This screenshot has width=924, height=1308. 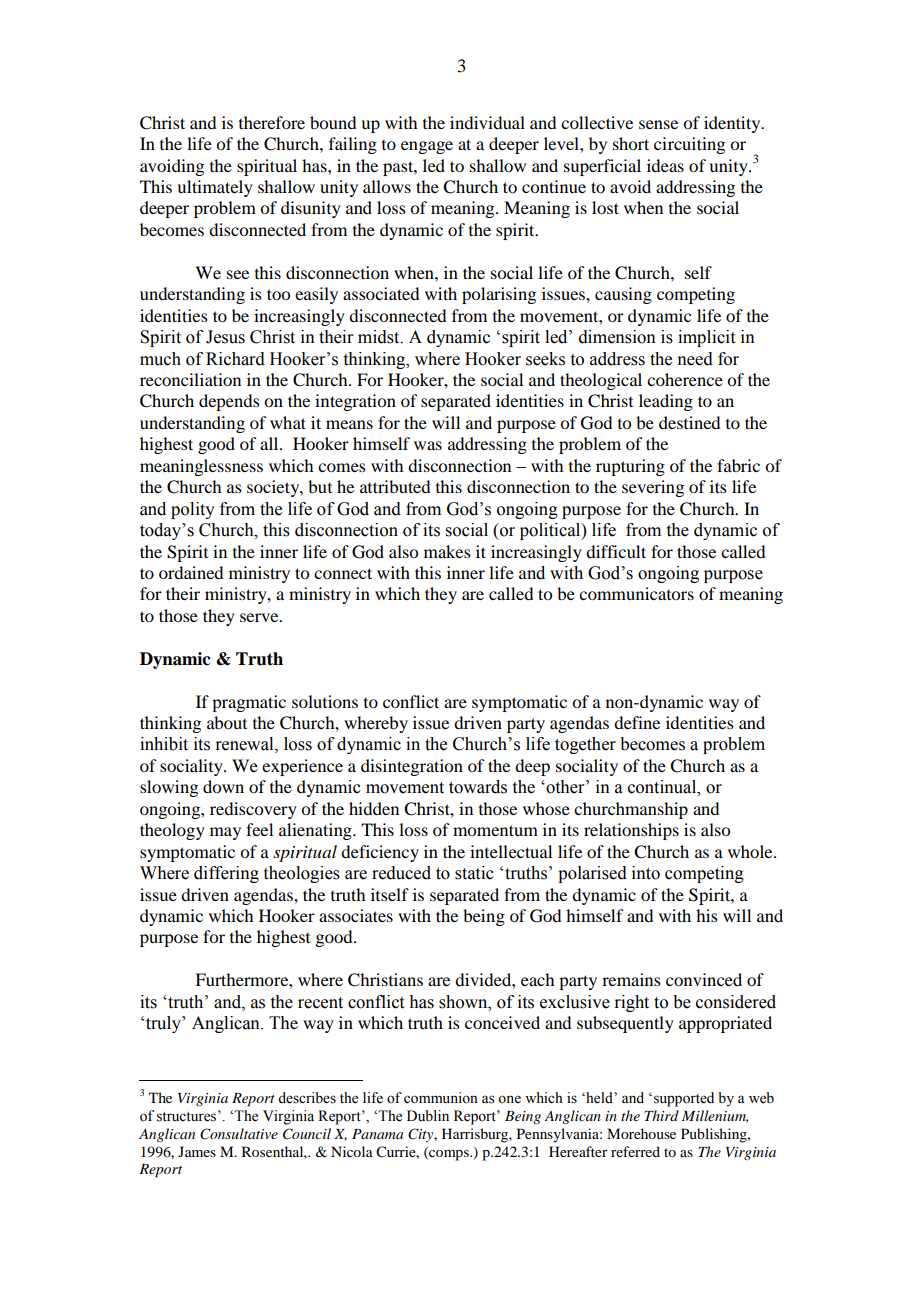 What do you see at coordinates (636, 593) in the screenshot?
I see `communicators` at bounding box center [636, 593].
